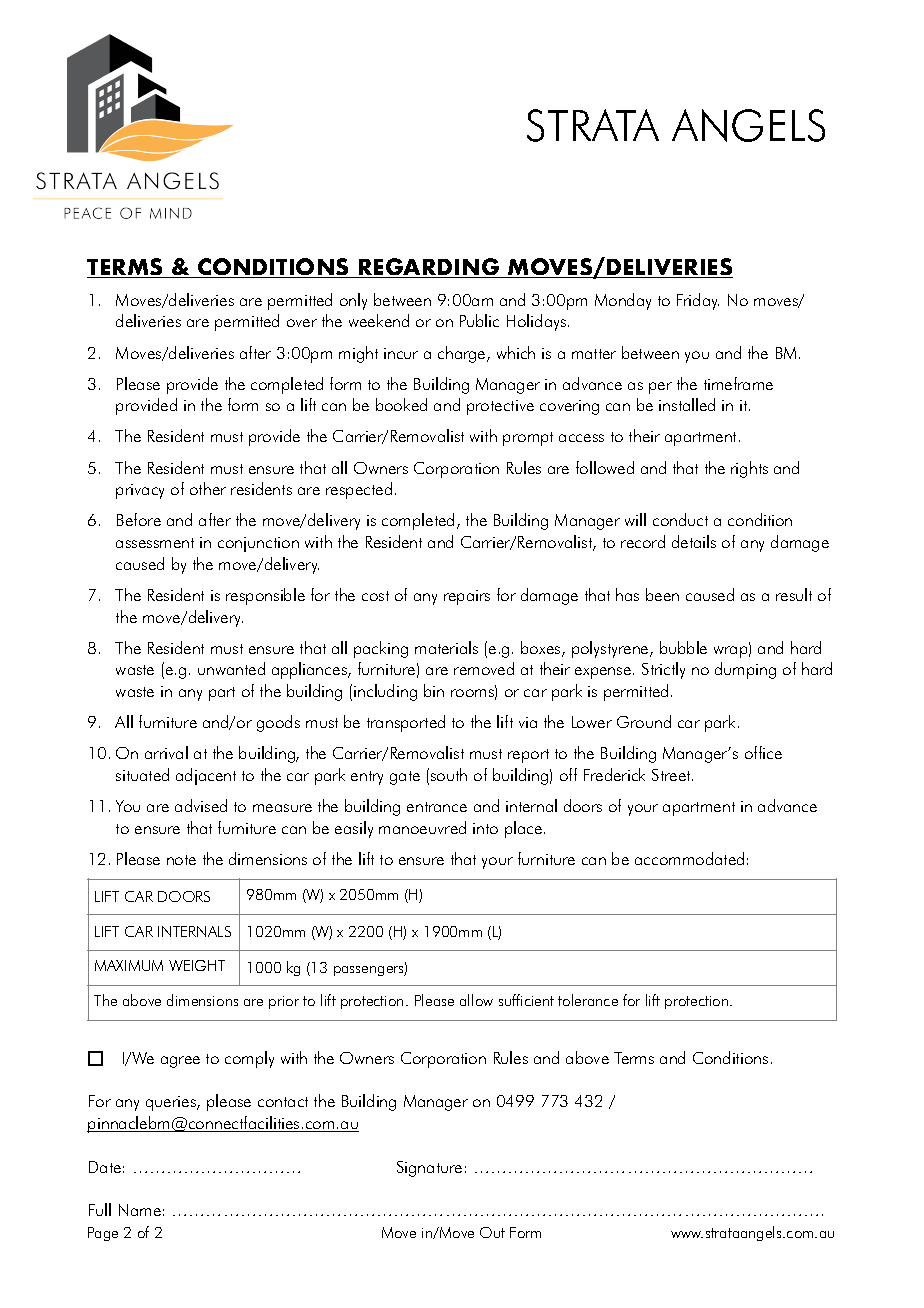 The image size is (924, 1308). Describe the element at coordinates (208, 488) in the screenshot. I see `other` at that location.
